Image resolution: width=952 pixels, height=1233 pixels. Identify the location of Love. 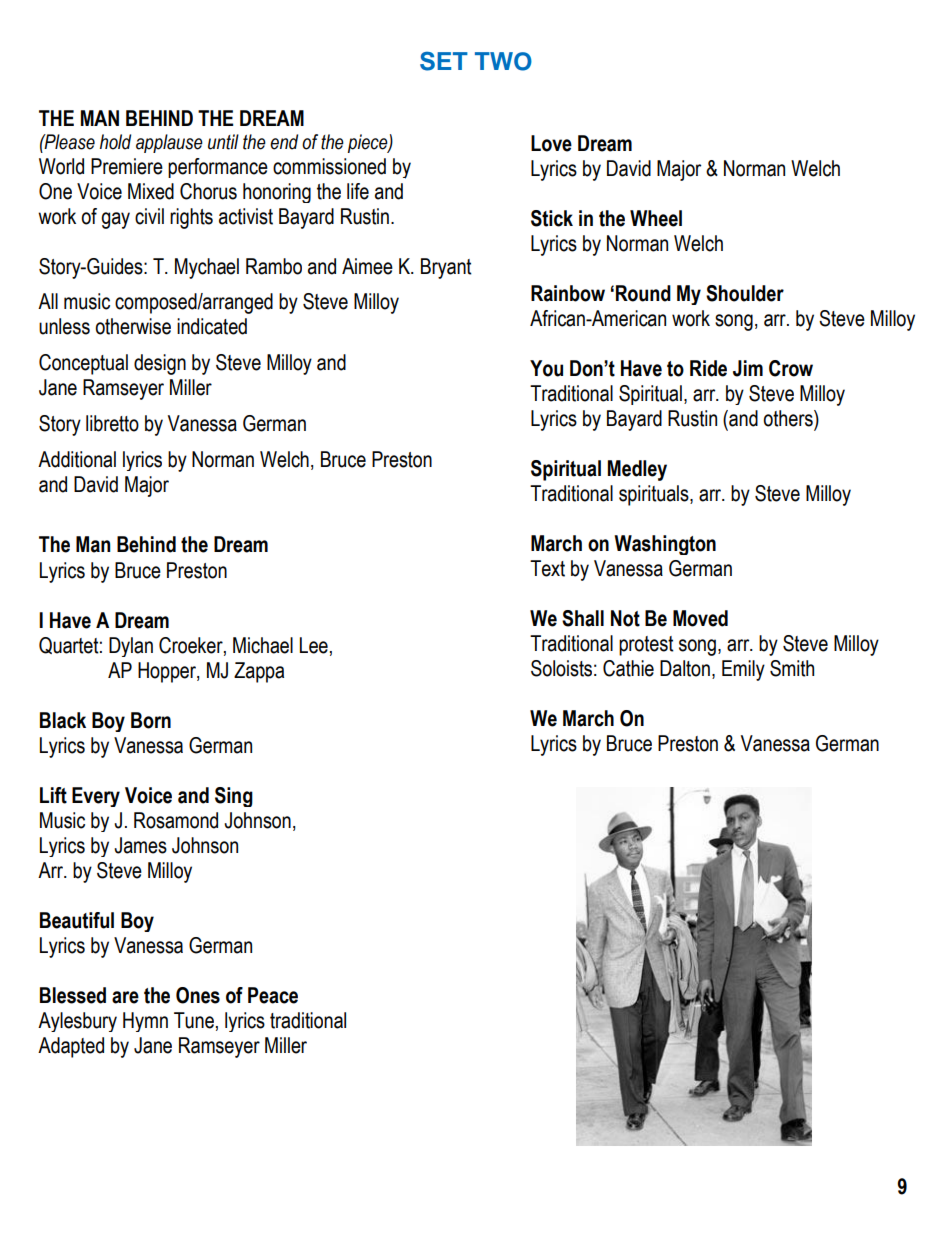
(551, 143).
